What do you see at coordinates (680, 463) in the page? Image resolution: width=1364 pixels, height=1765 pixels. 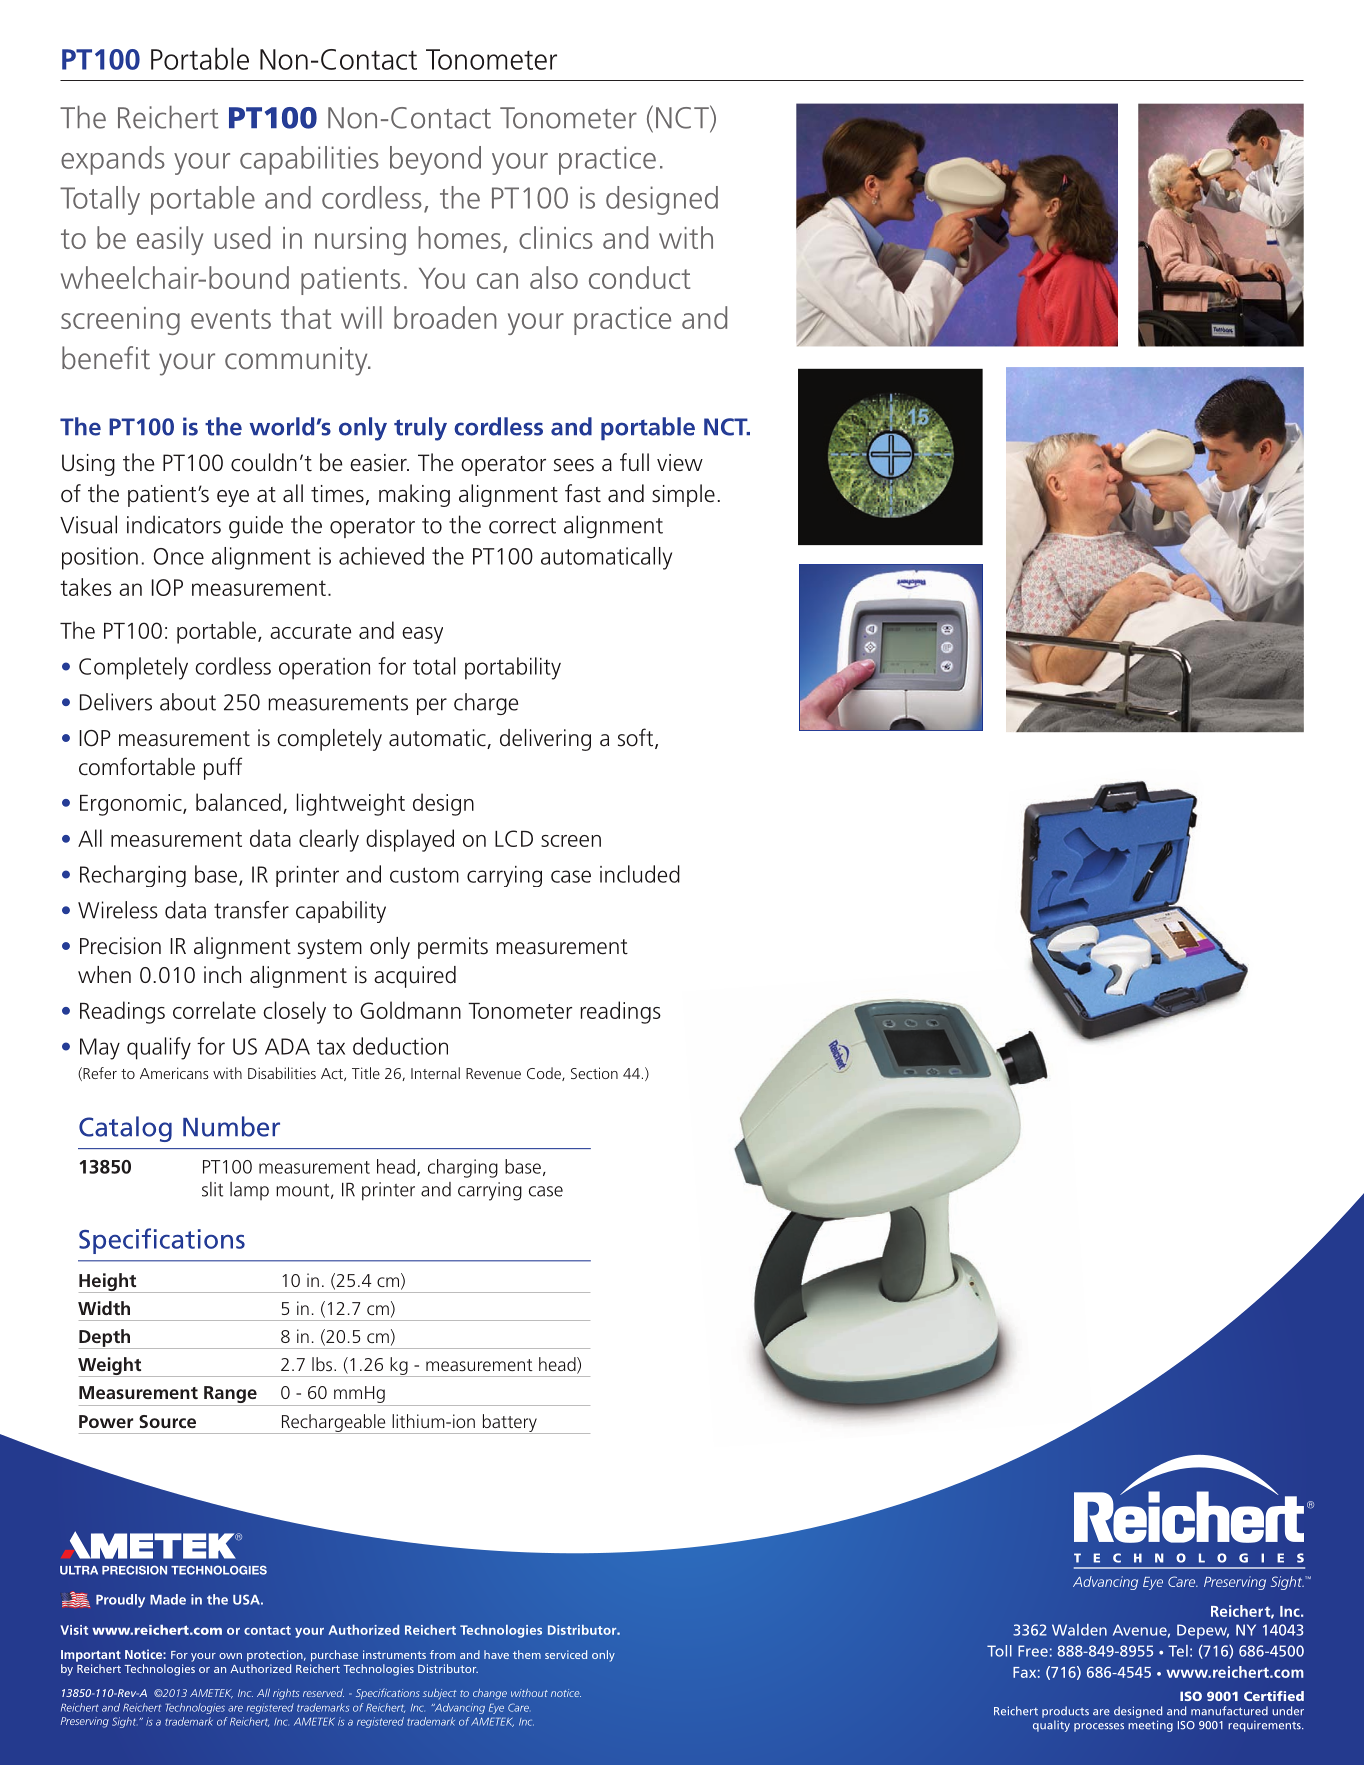 I see `view` at bounding box center [680, 463].
